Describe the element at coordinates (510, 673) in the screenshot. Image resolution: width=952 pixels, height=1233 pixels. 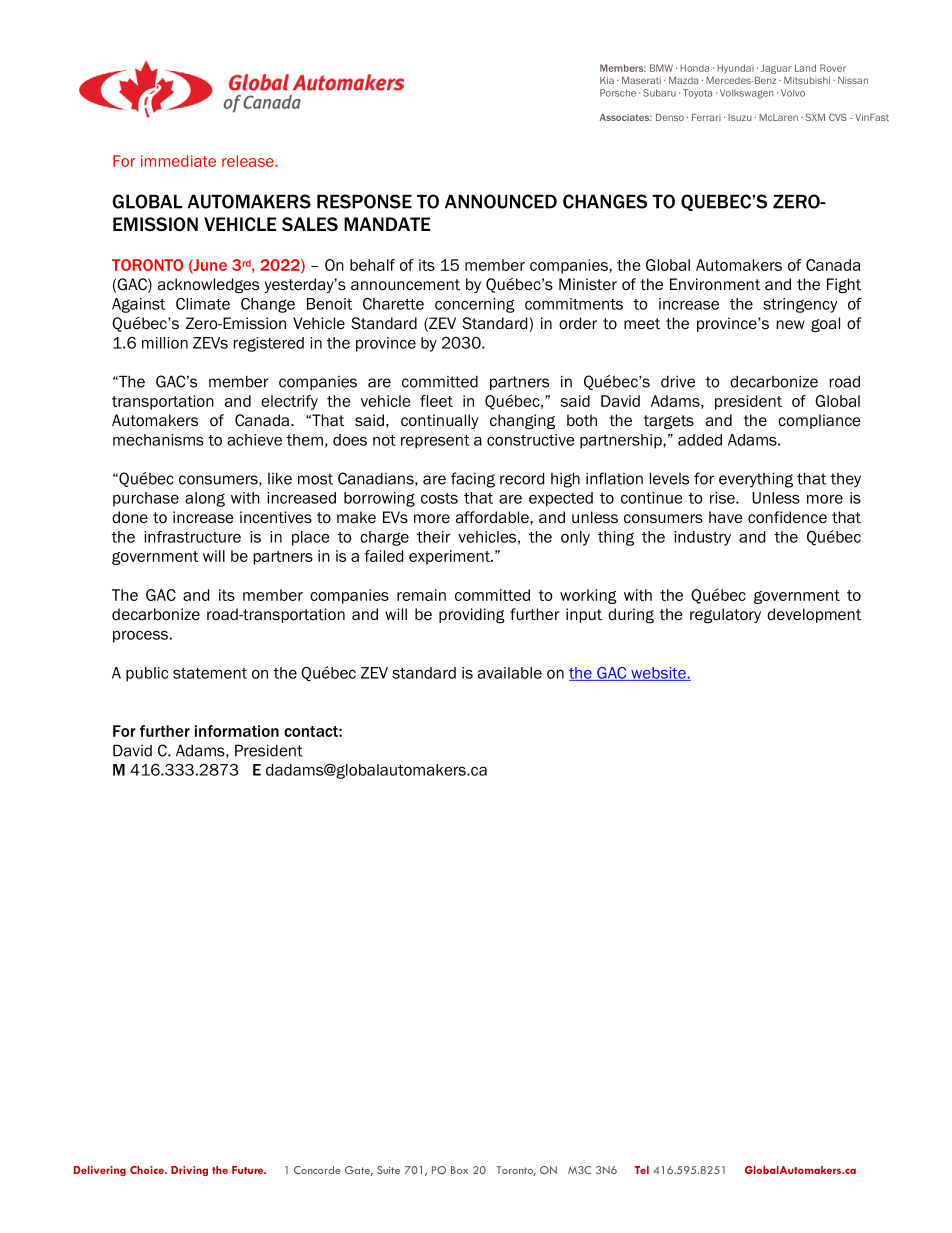
I see `available` at that location.
